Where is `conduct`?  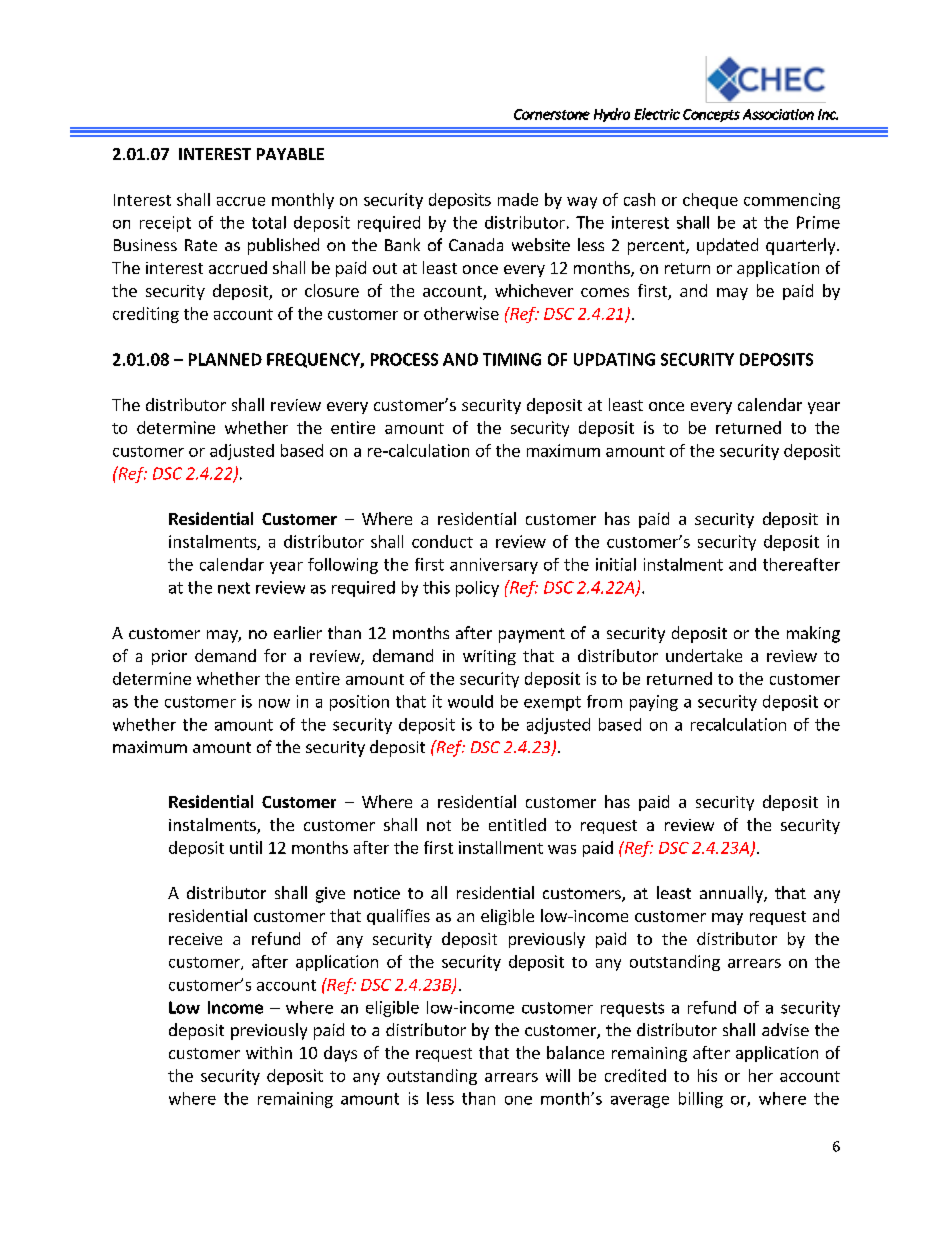
conduct is located at coordinates (442, 541).
